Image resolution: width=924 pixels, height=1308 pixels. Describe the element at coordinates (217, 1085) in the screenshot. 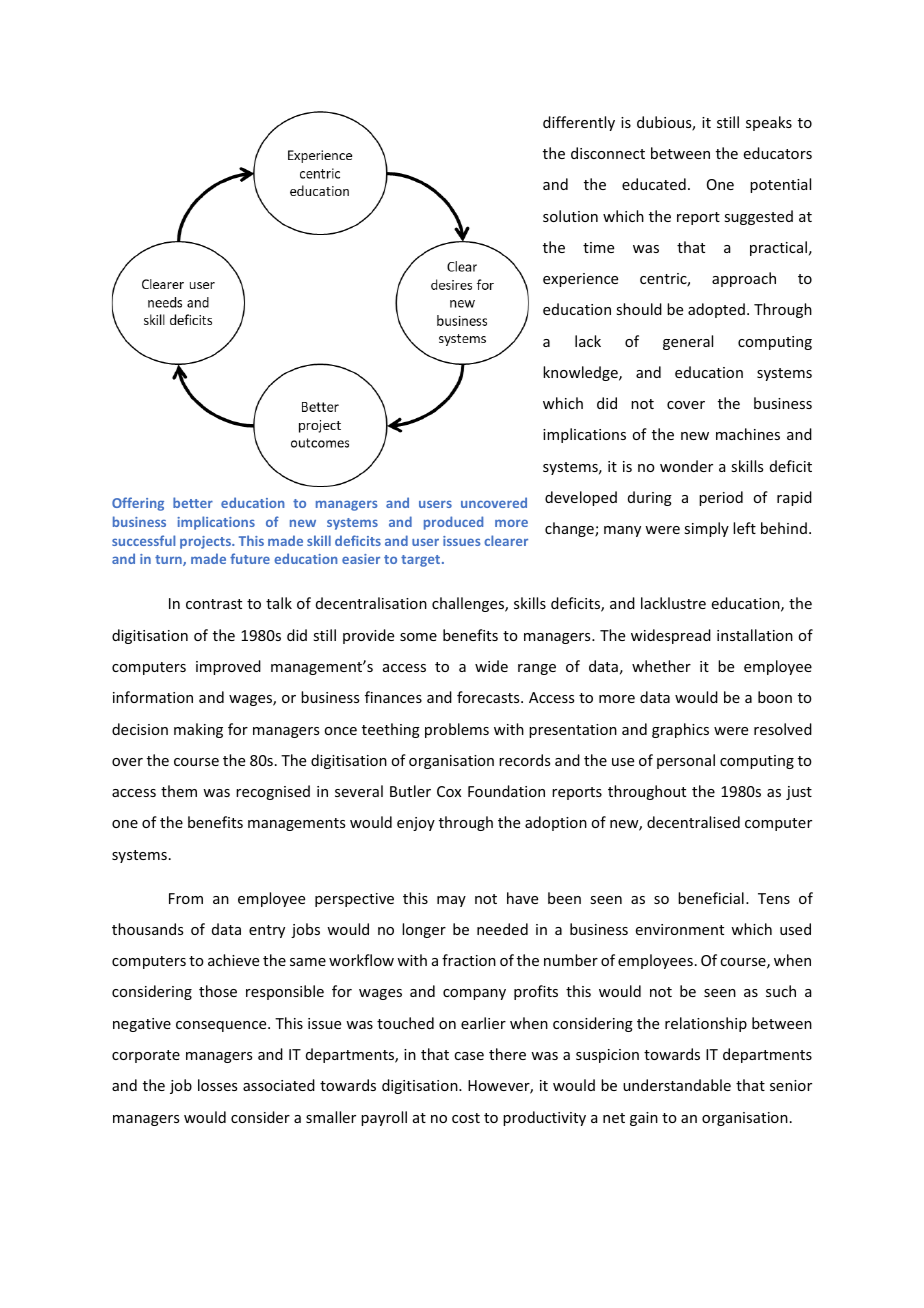

I see `losses` at that location.
